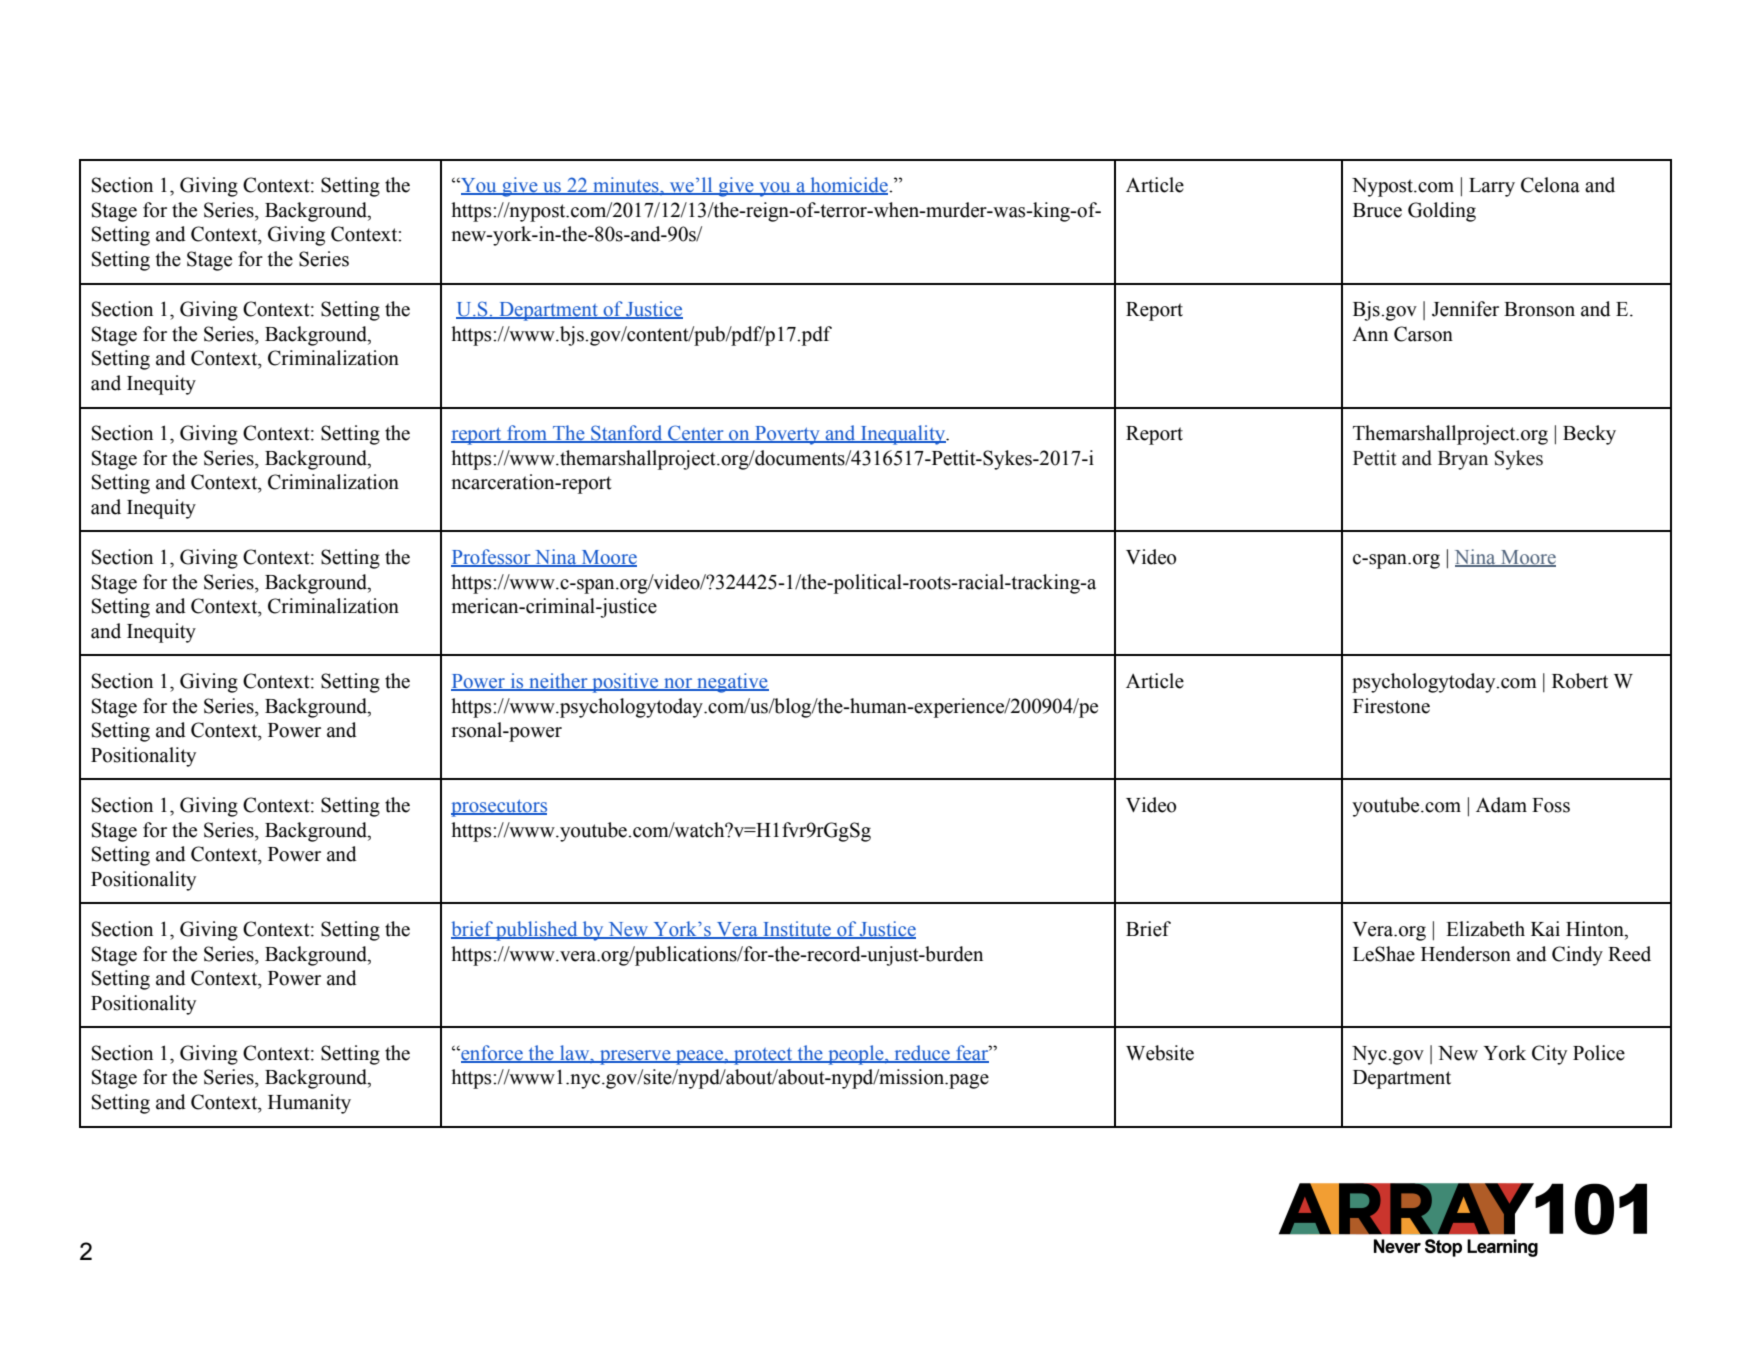  Describe the element at coordinates (1501, 805) in the screenshot. I see `Adam` at that location.
